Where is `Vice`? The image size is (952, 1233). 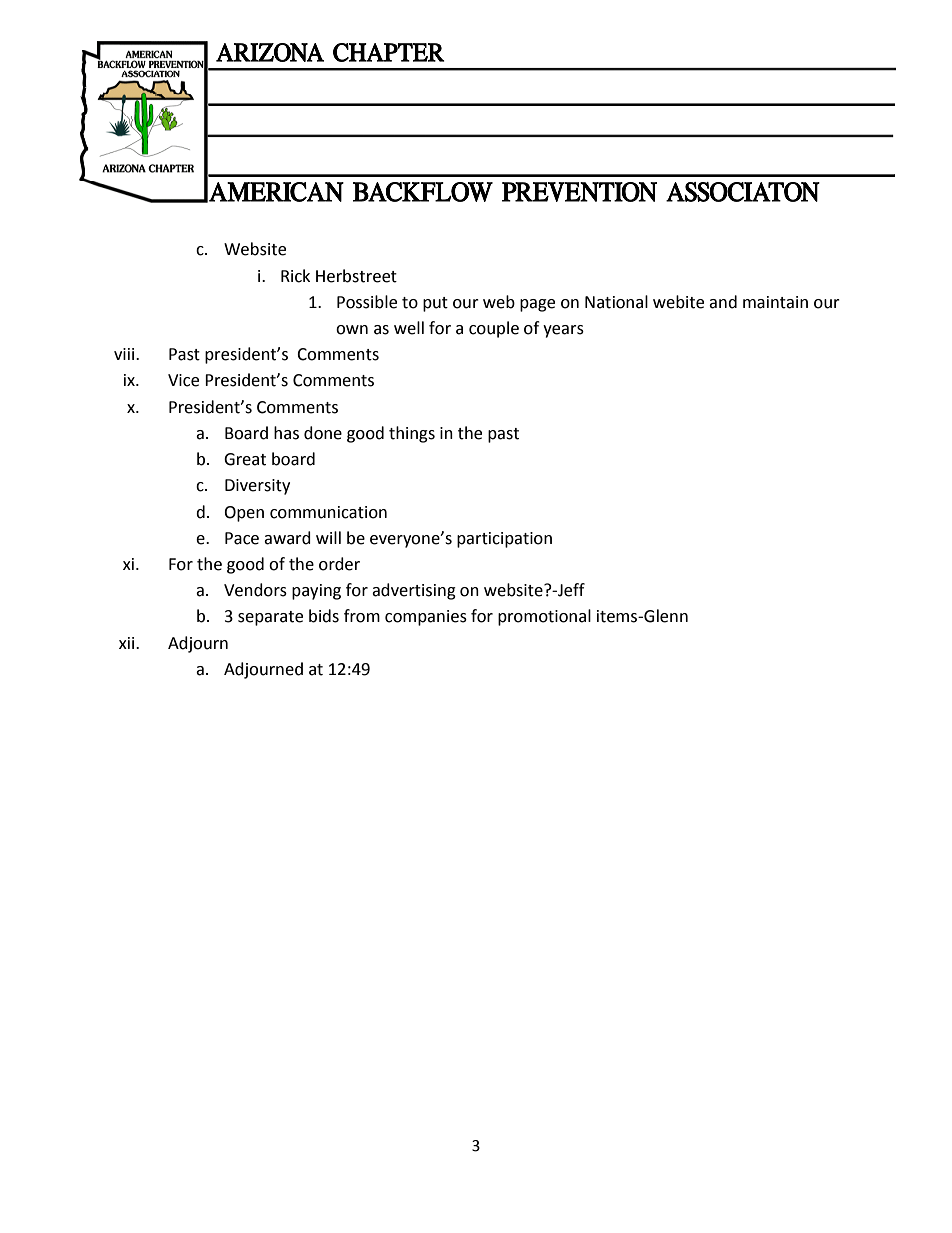
Vice is located at coordinates (183, 380).
